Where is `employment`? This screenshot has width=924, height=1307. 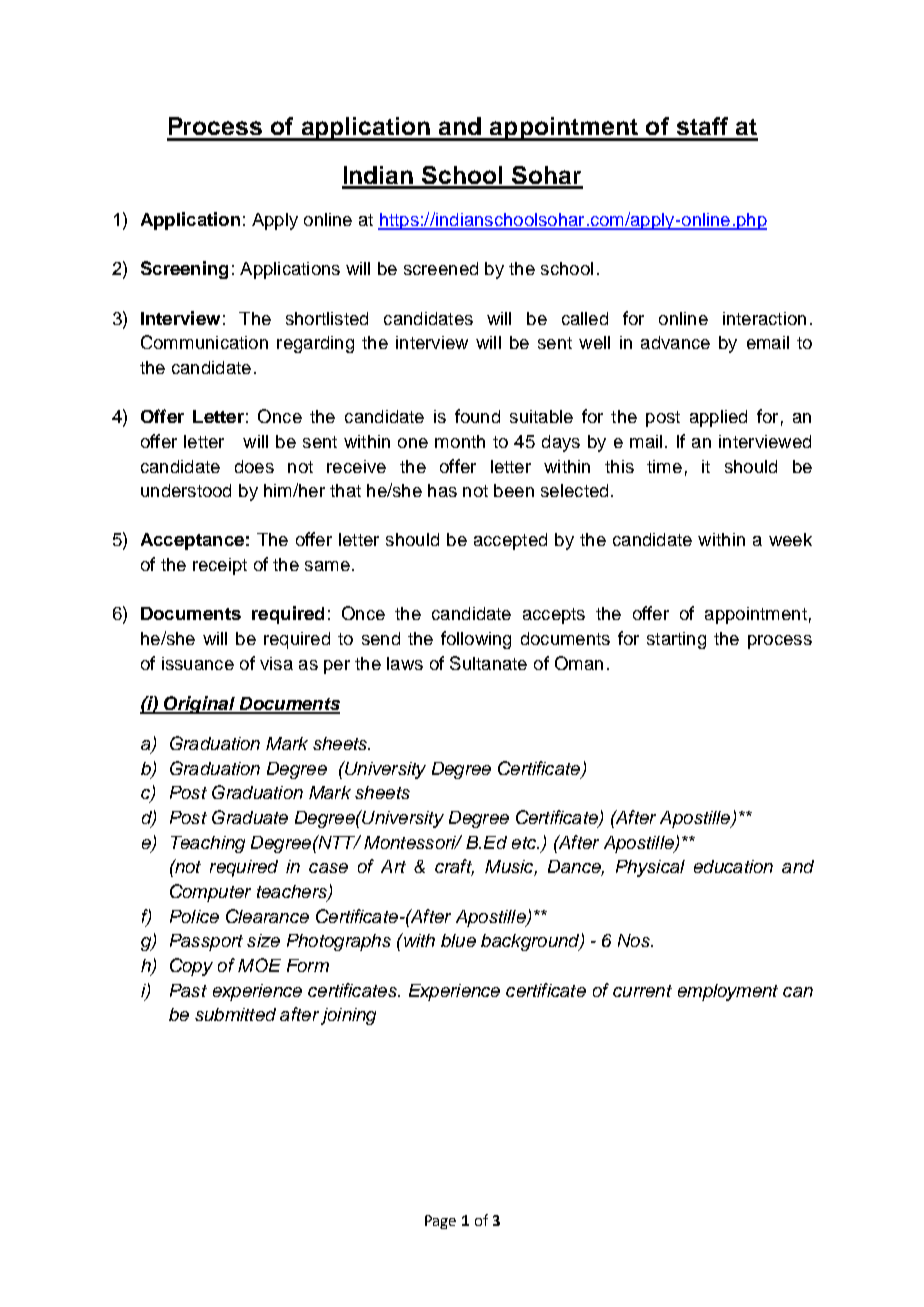 employment is located at coordinates (728, 992).
